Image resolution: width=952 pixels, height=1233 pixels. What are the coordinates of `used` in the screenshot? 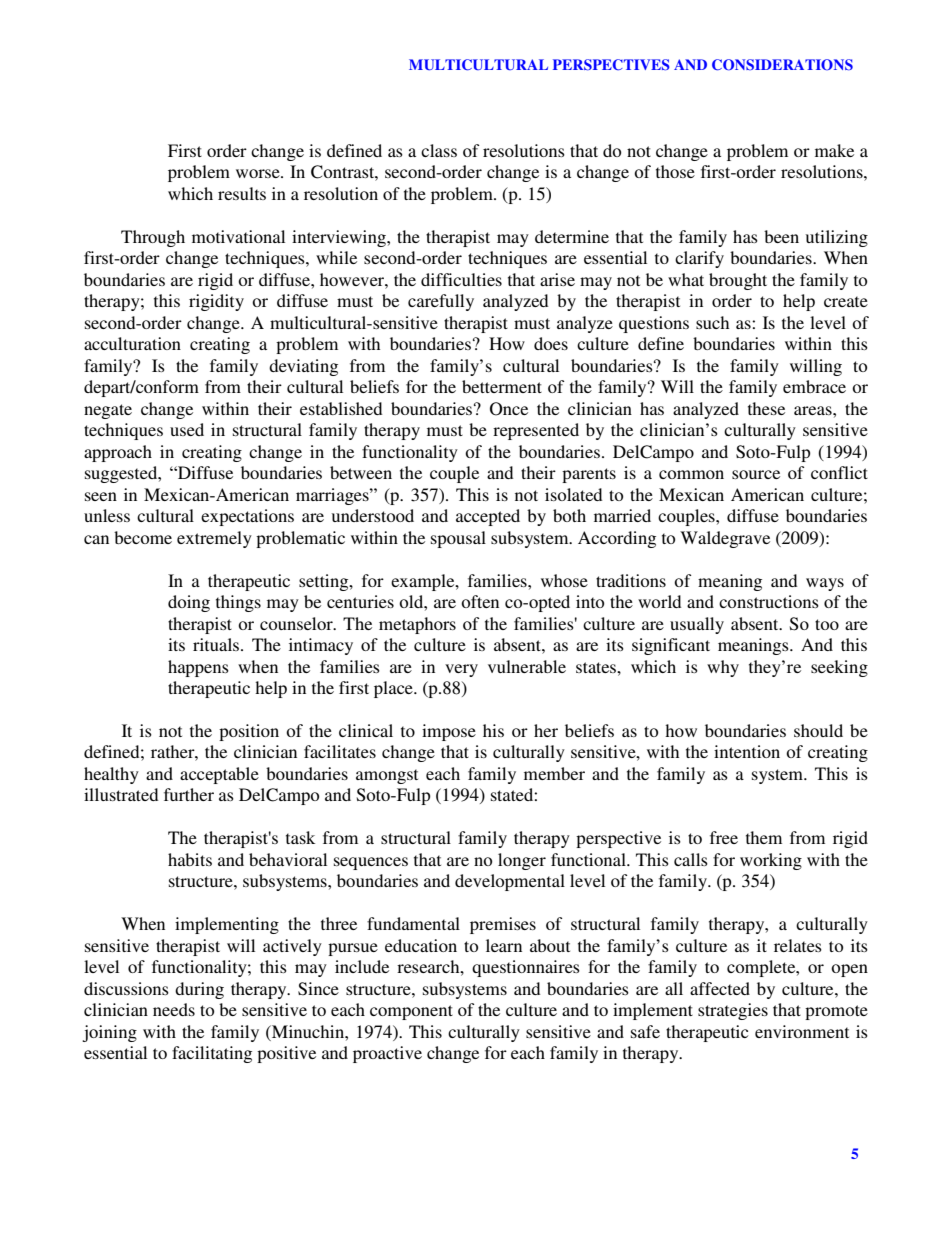 It's located at (187, 429).
